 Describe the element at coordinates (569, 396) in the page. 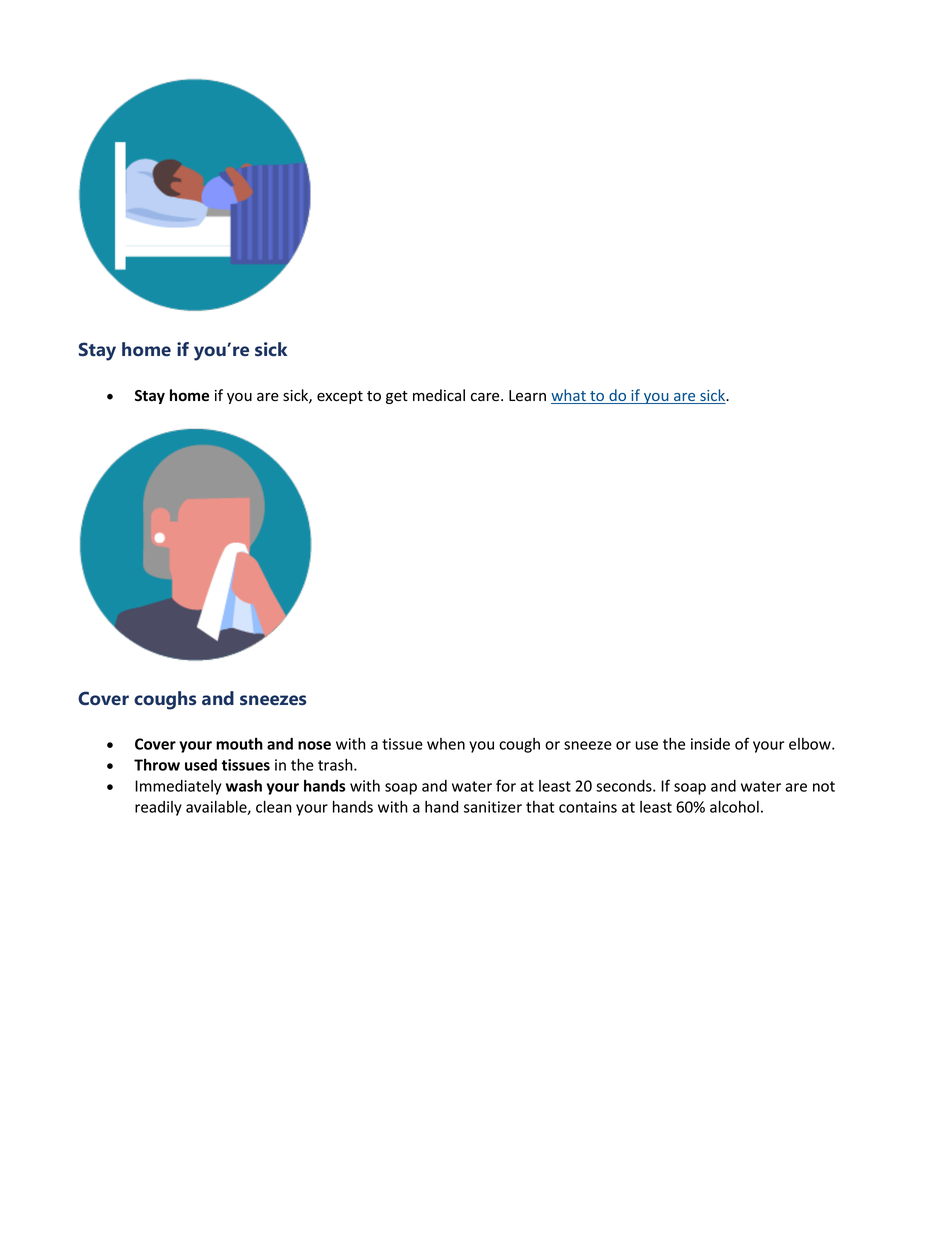

I see `what` at that location.
